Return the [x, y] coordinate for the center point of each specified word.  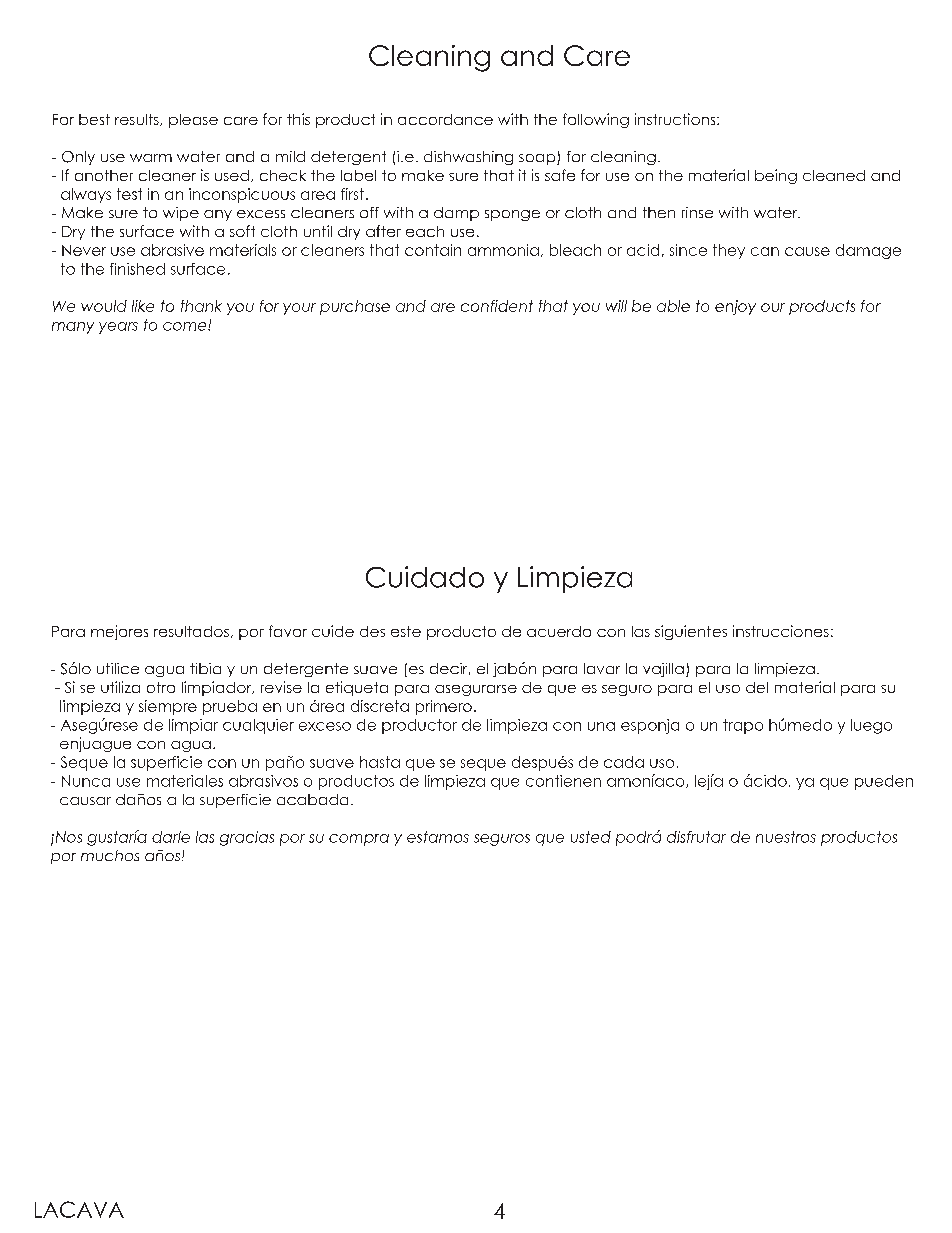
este [406, 631]
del [757, 687]
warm [151, 158]
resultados [191, 631]
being [776, 176]
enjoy [735, 307]
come [186, 326]
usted [591, 837]
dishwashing [468, 158]
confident [497, 306]
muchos [110, 855]
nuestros [786, 837]
